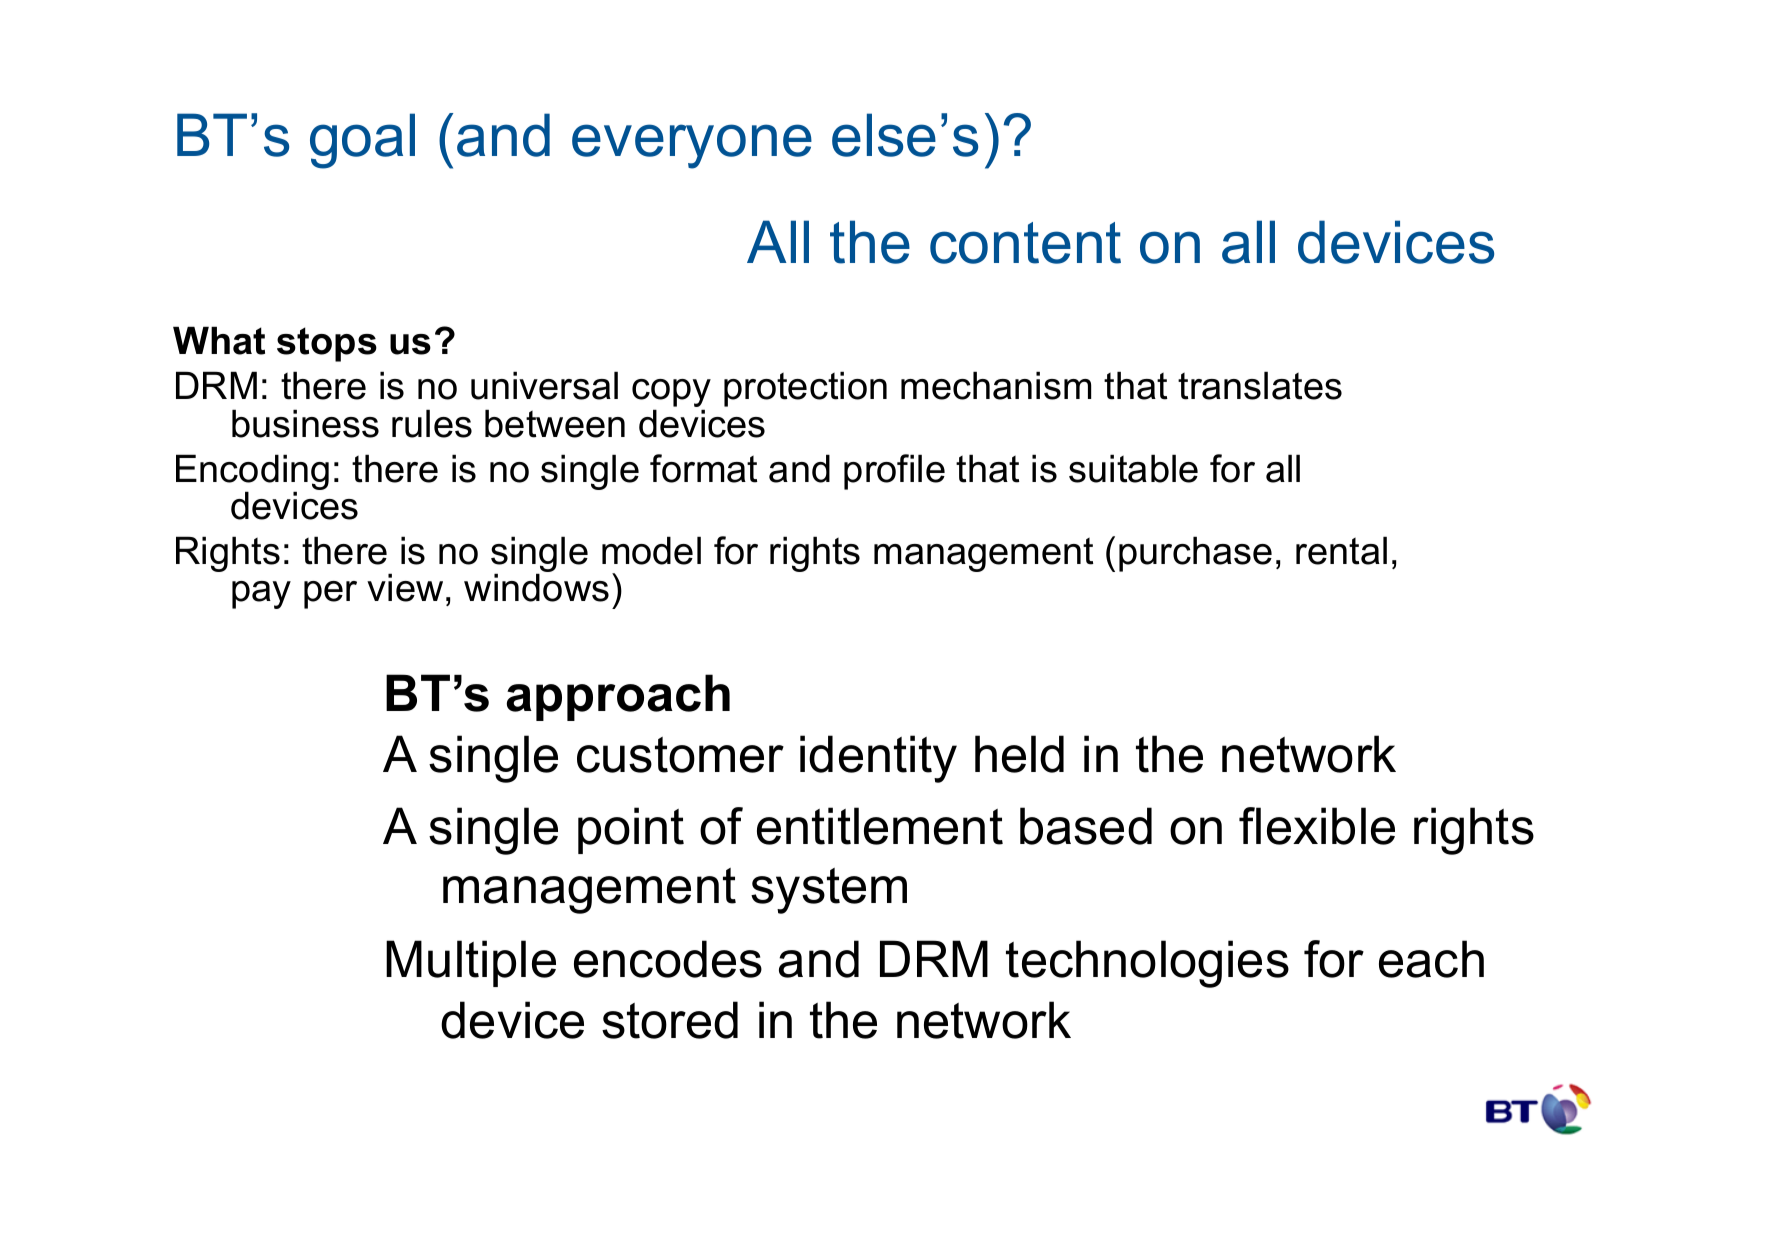 This page has height=1256, width=1777. I want to click on rental, so click(1341, 550).
